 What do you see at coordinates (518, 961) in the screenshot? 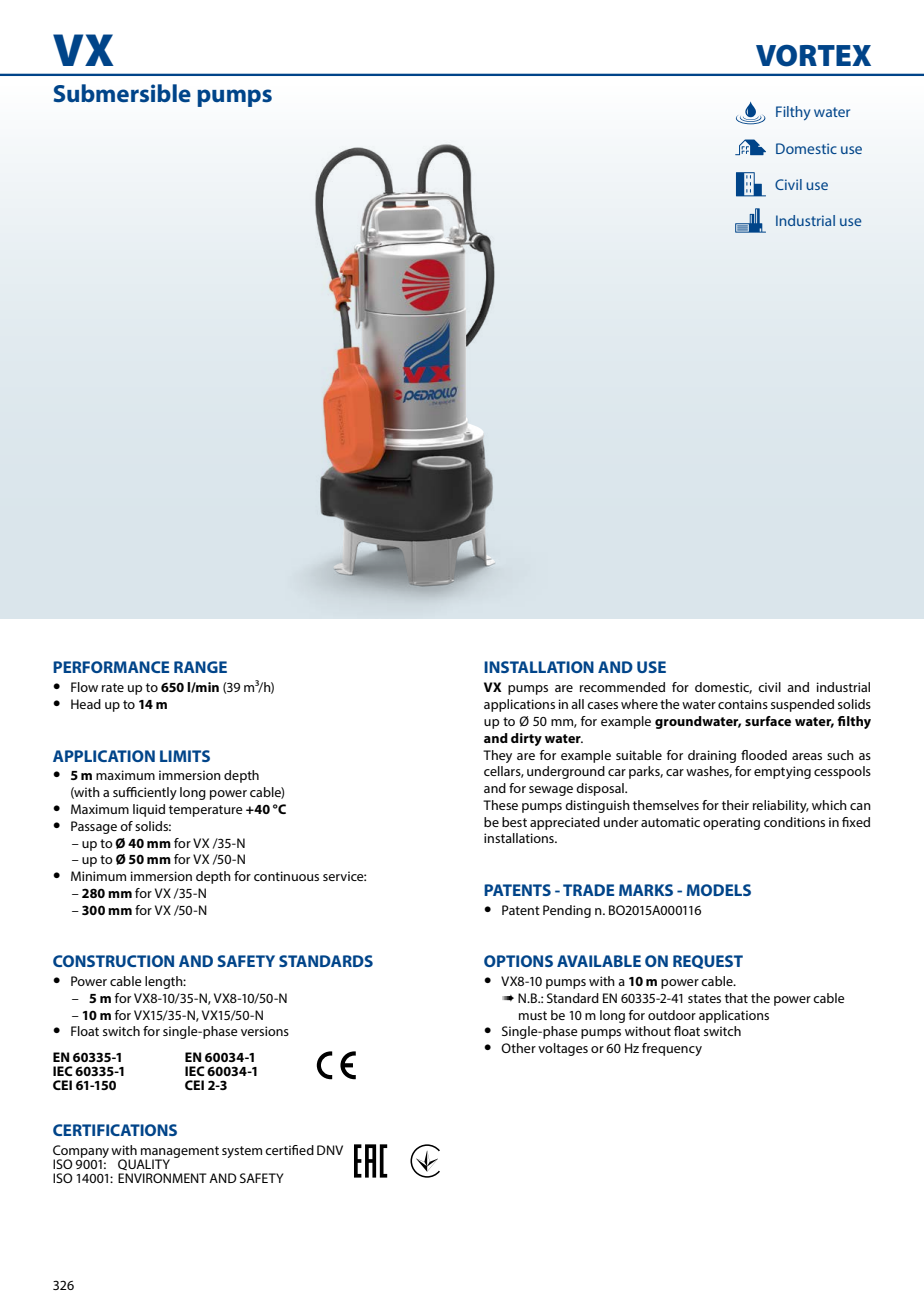
I see `OPTIONS` at bounding box center [518, 961].
